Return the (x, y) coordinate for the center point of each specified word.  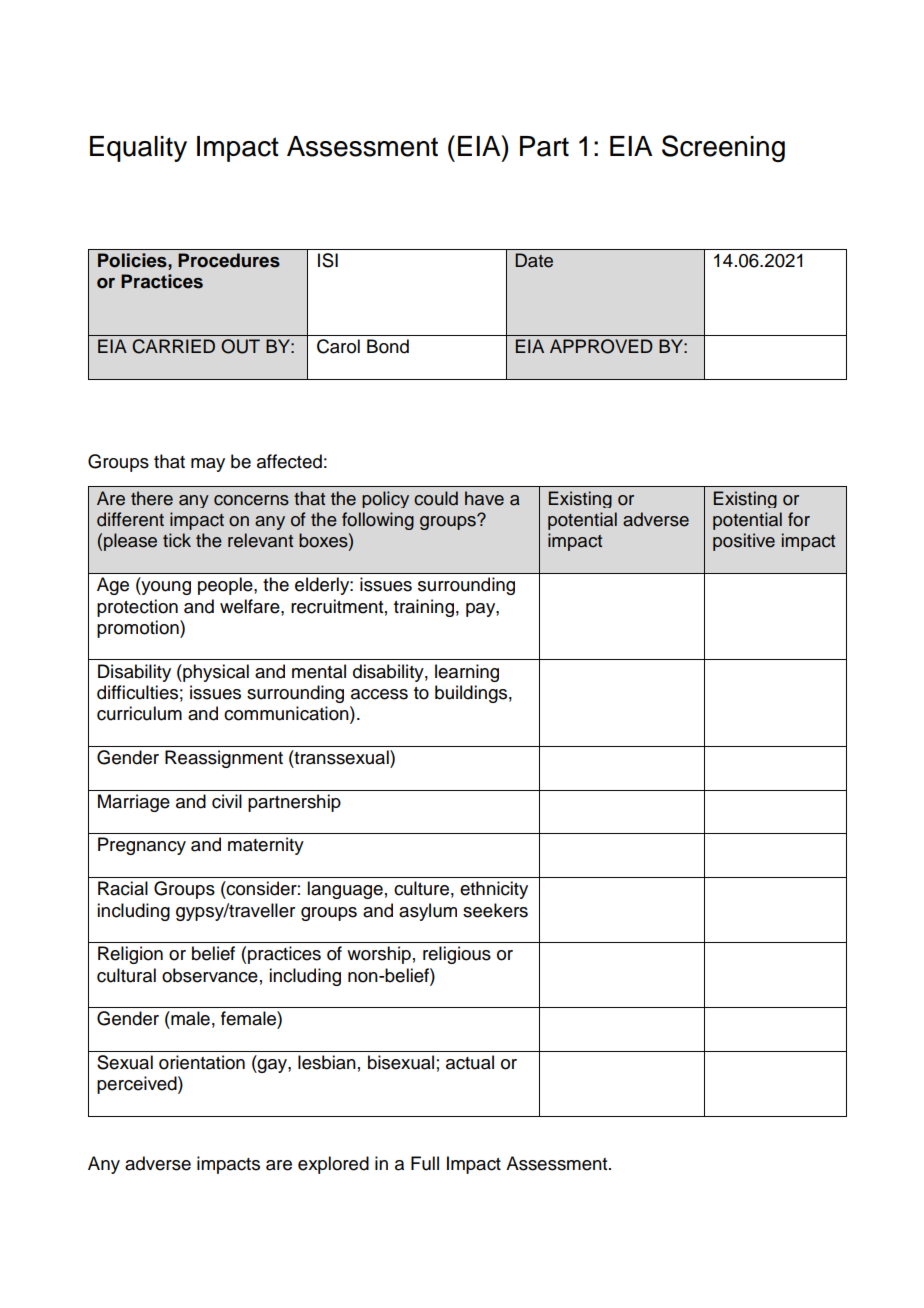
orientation (202, 1062)
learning (467, 673)
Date (534, 260)
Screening (723, 148)
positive (744, 542)
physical (215, 673)
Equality (138, 149)
